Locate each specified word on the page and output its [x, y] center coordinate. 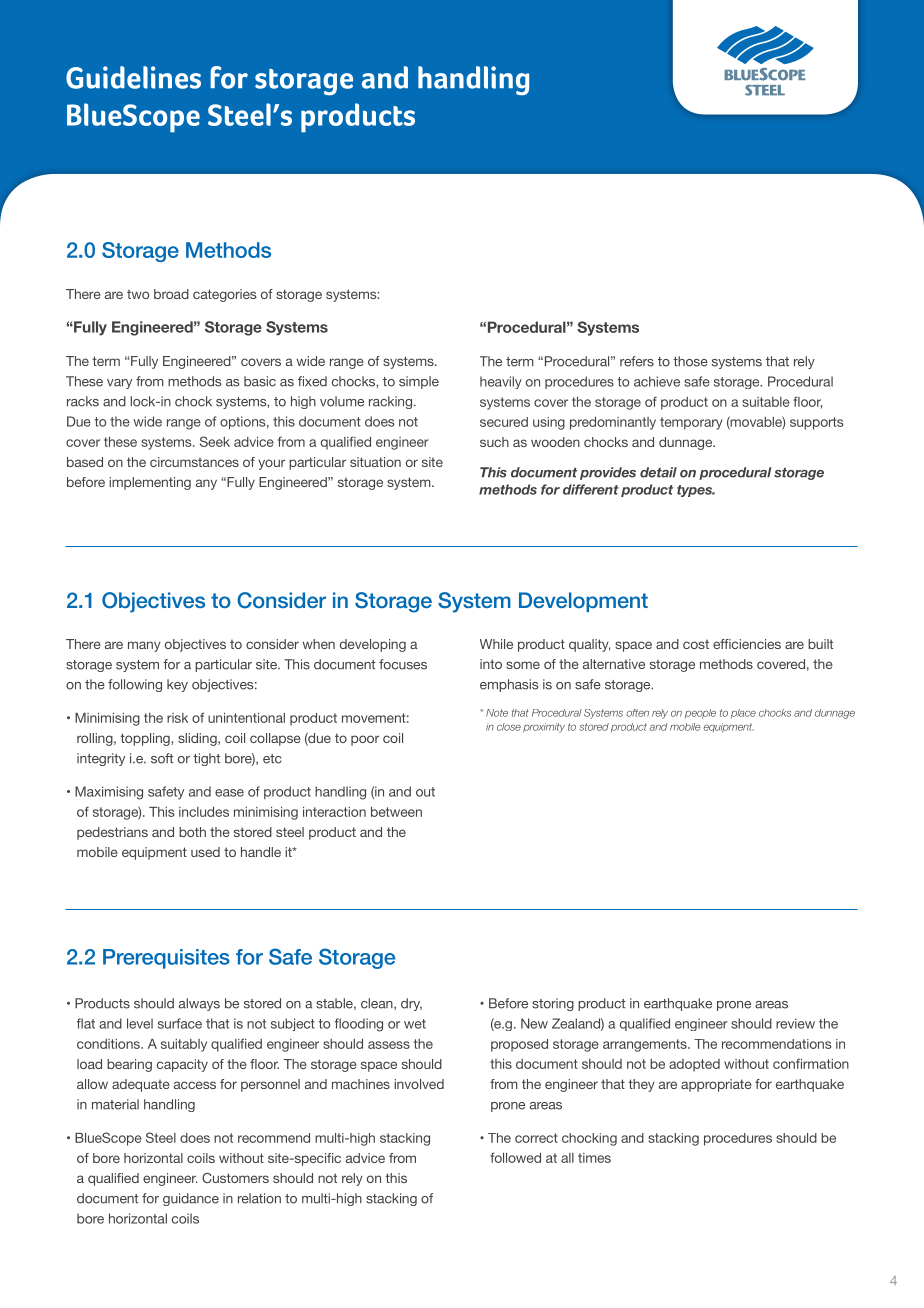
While [496, 644]
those [690, 361]
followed [515, 1157]
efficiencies [747, 644]
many [144, 646]
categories [224, 295]
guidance [191, 1199]
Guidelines [133, 77]
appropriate [716, 1085]
